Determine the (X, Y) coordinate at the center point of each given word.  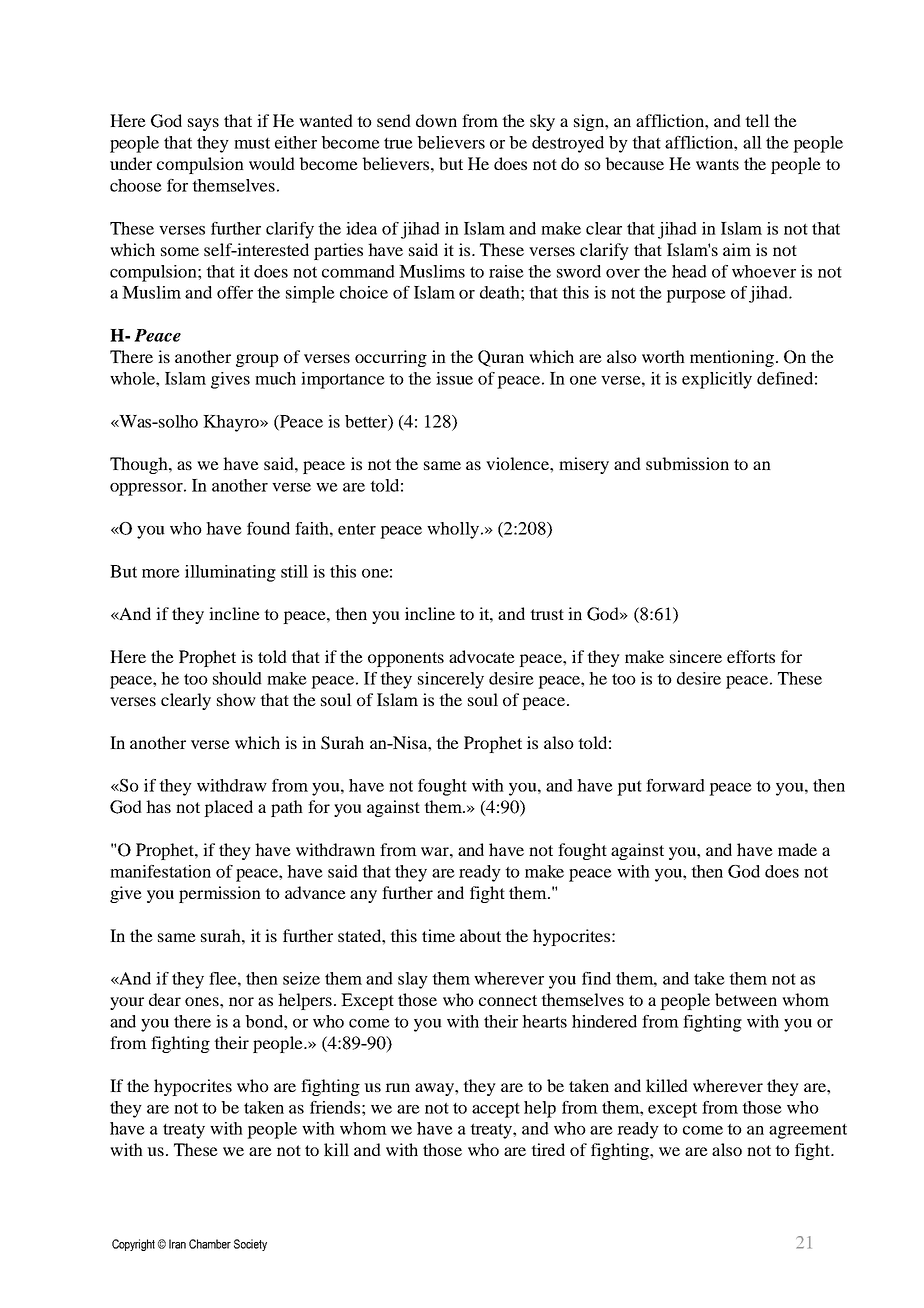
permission (220, 894)
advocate (482, 656)
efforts (751, 656)
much (275, 378)
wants (717, 164)
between (746, 999)
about (480, 935)
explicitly (717, 380)
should (237, 678)
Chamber (210, 1244)
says (203, 124)
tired (548, 1149)
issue (454, 378)
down (436, 120)
